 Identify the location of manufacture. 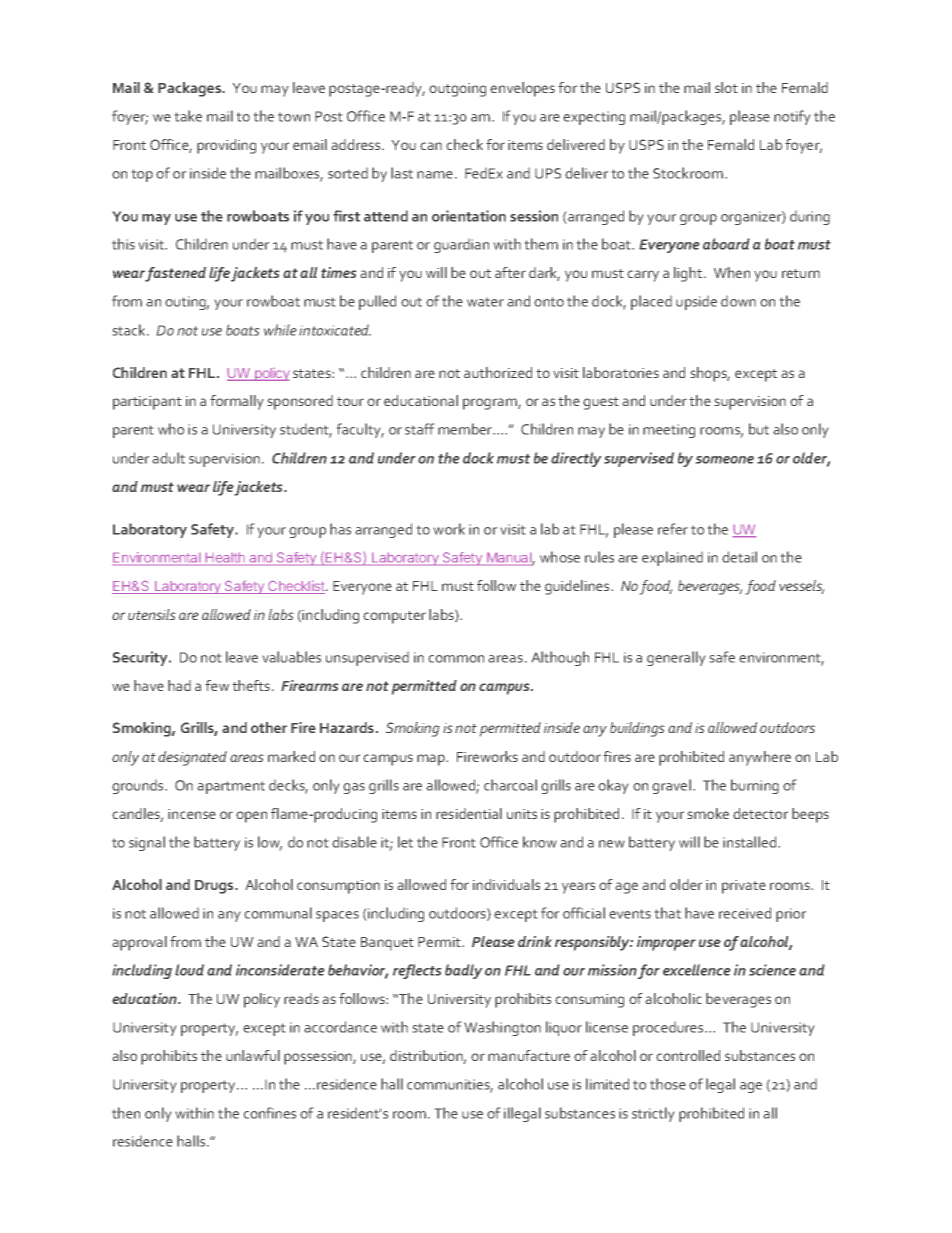
(529, 1055).
